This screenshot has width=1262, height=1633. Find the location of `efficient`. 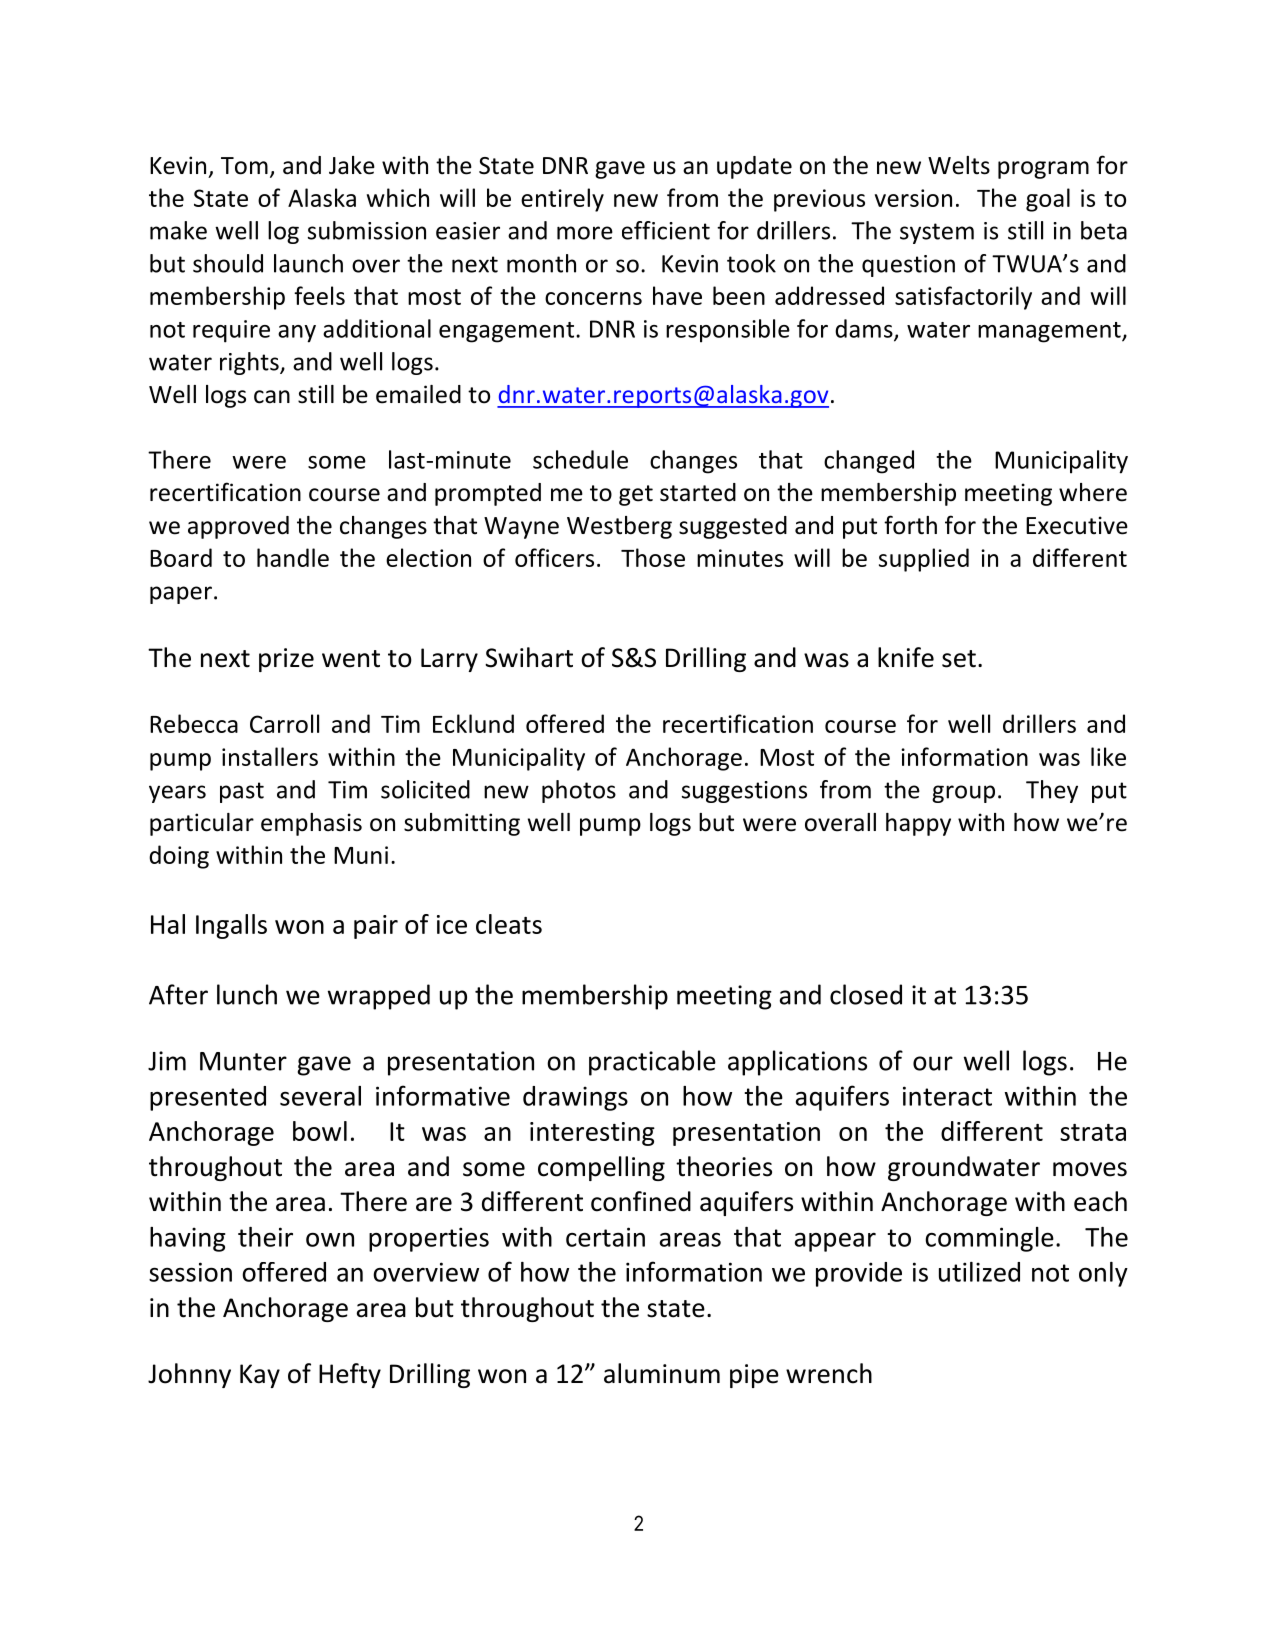

efficient is located at coordinates (666, 230).
